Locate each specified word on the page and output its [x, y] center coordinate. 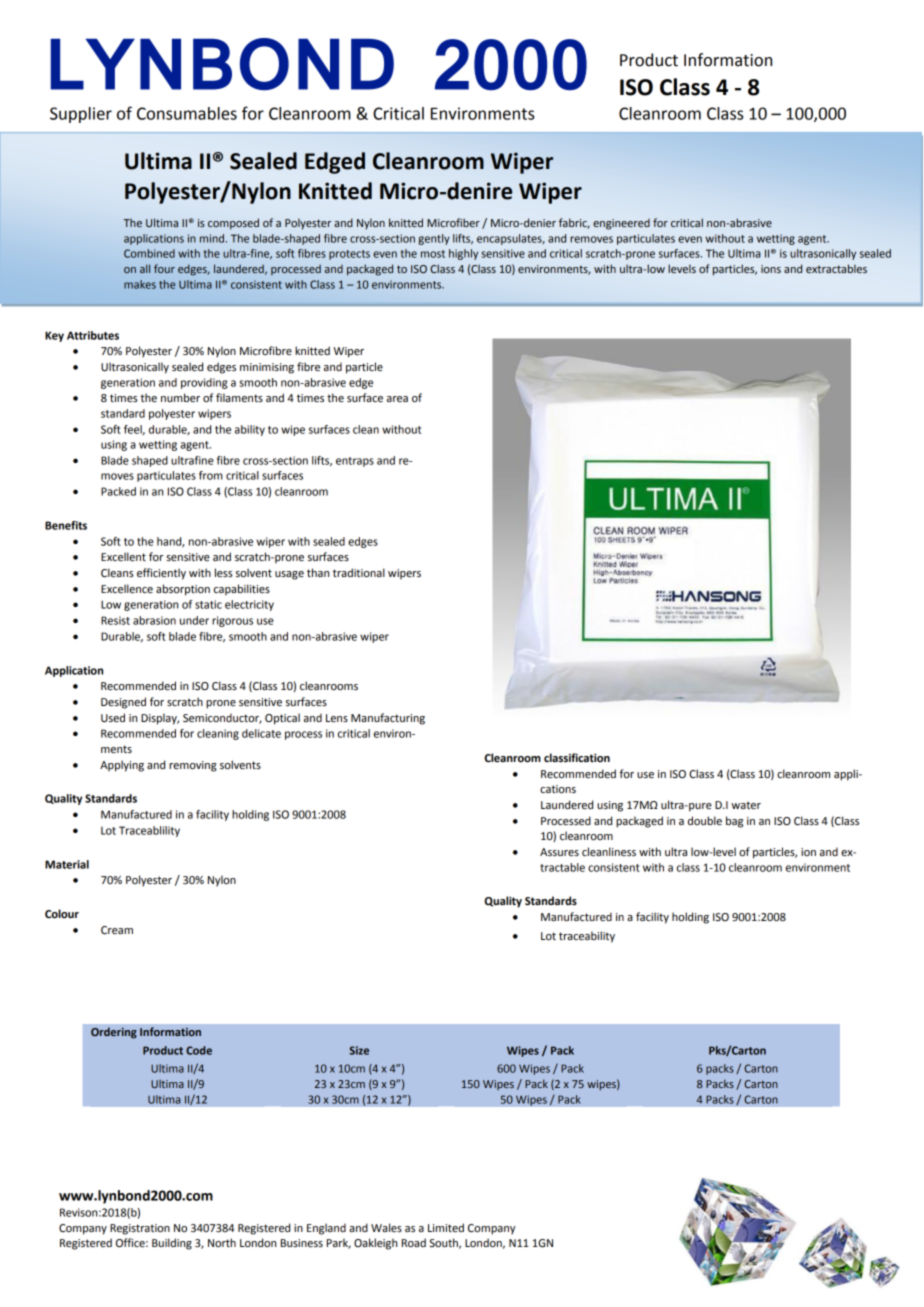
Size [359, 1050]
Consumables [187, 113]
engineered [621, 224]
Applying [122, 766]
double [705, 821]
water [746, 805]
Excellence [127, 589]
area [397, 399]
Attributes [93, 335]
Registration [140, 1229]
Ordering [114, 1033]
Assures [559, 852]
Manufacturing [388, 719]
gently [434, 239]
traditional [359, 573]
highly [463, 254]
